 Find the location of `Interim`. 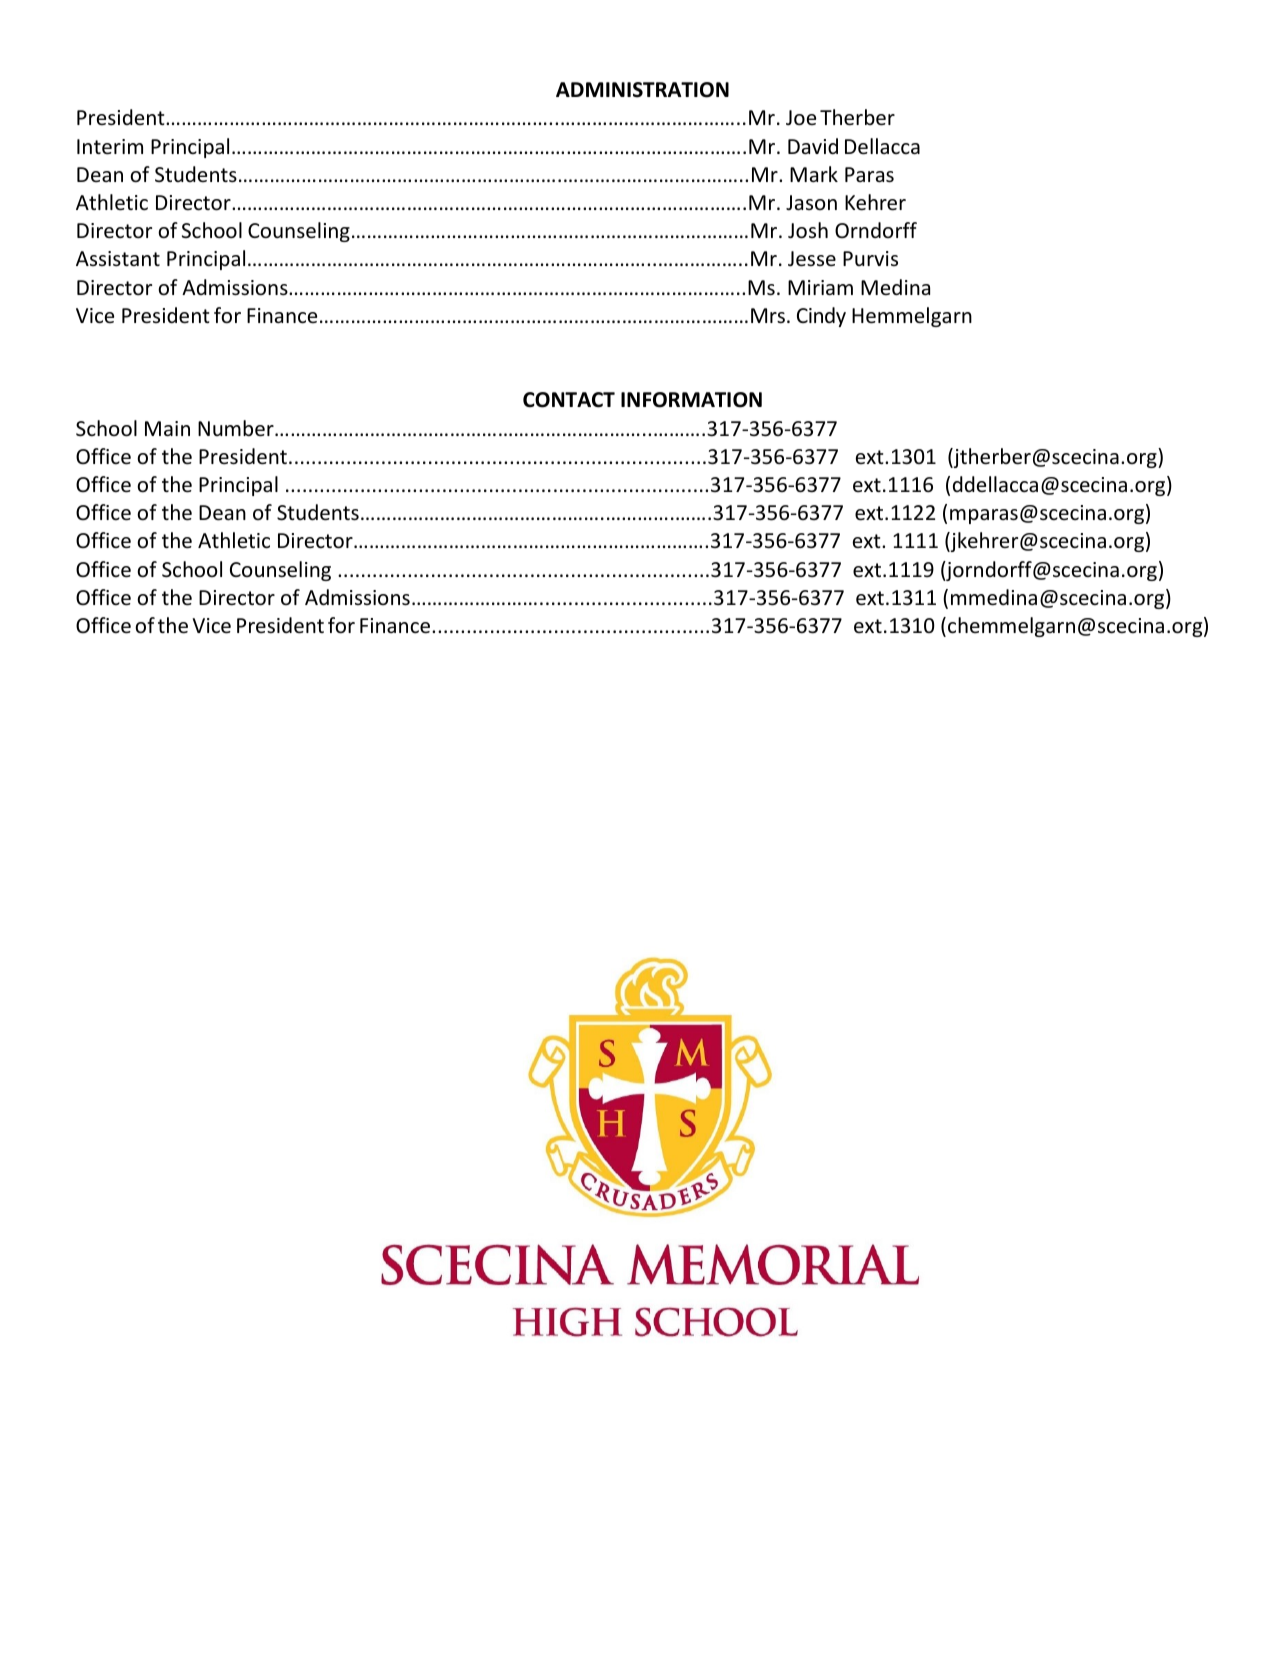

Interim is located at coordinates (110, 147).
